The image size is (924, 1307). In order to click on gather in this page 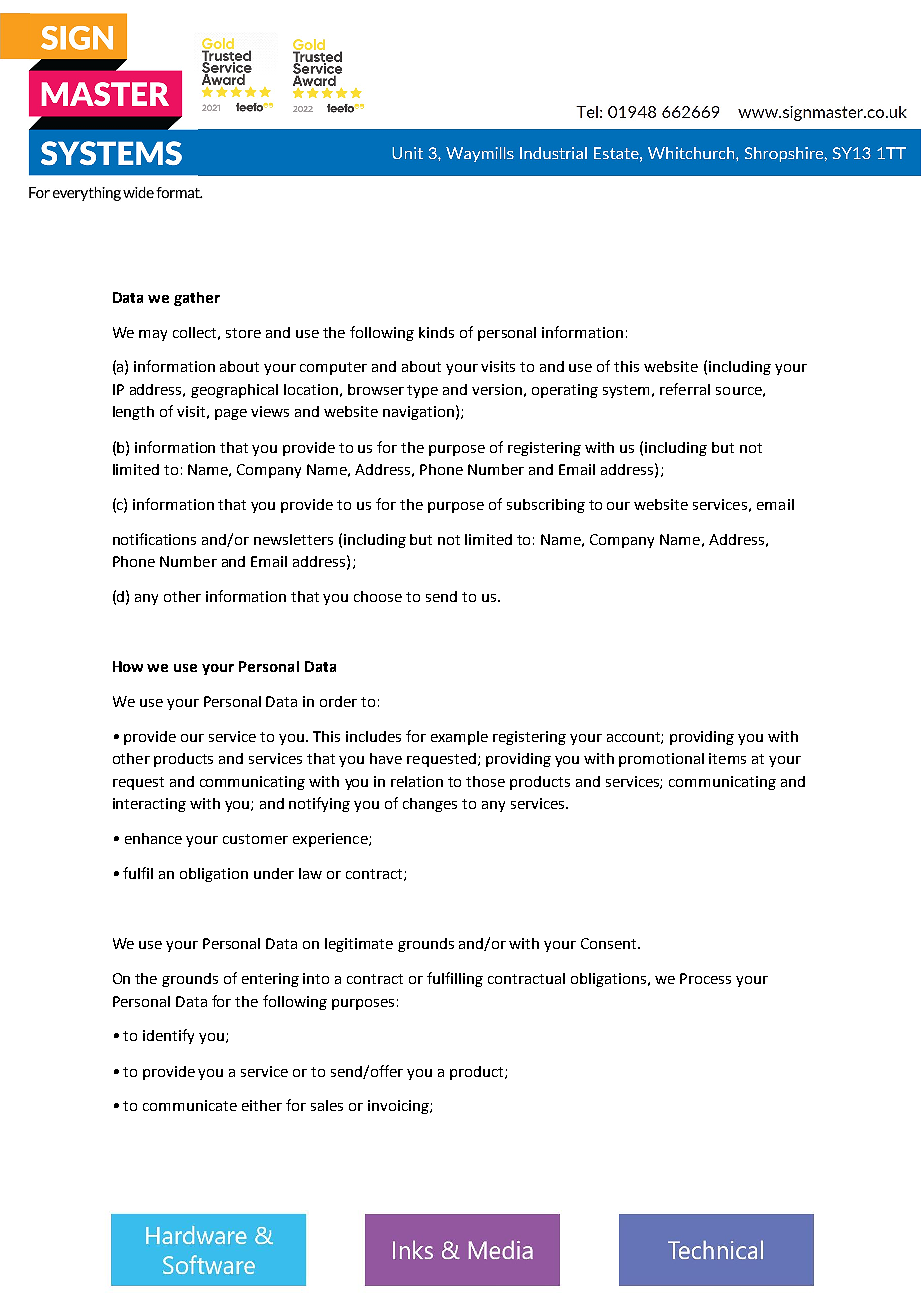, I will do `click(197, 299)`.
